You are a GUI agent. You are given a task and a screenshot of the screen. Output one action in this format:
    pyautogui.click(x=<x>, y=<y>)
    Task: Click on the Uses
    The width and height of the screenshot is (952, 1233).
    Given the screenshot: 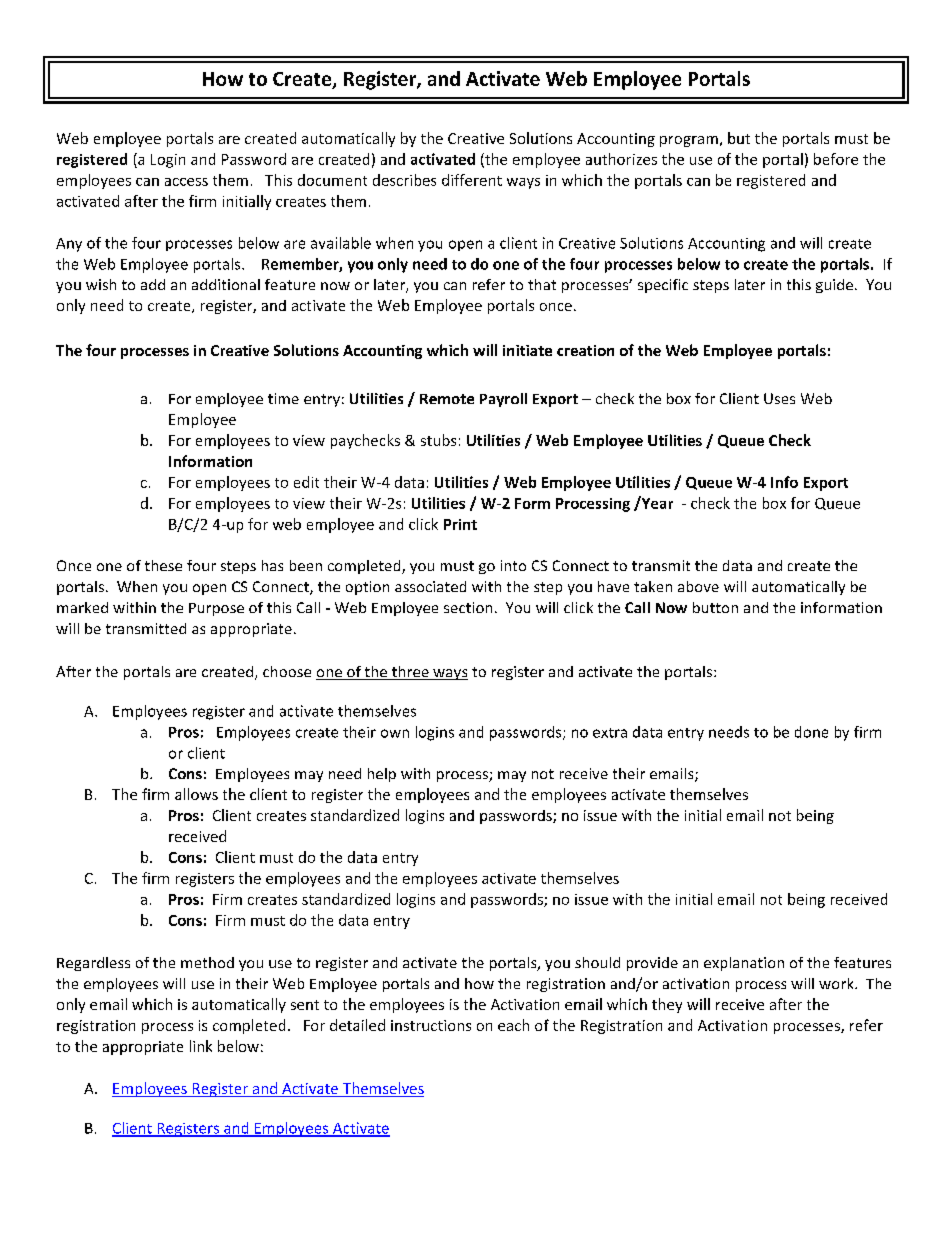 What is the action you would take?
    pyautogui.click(x=779, y=398)
